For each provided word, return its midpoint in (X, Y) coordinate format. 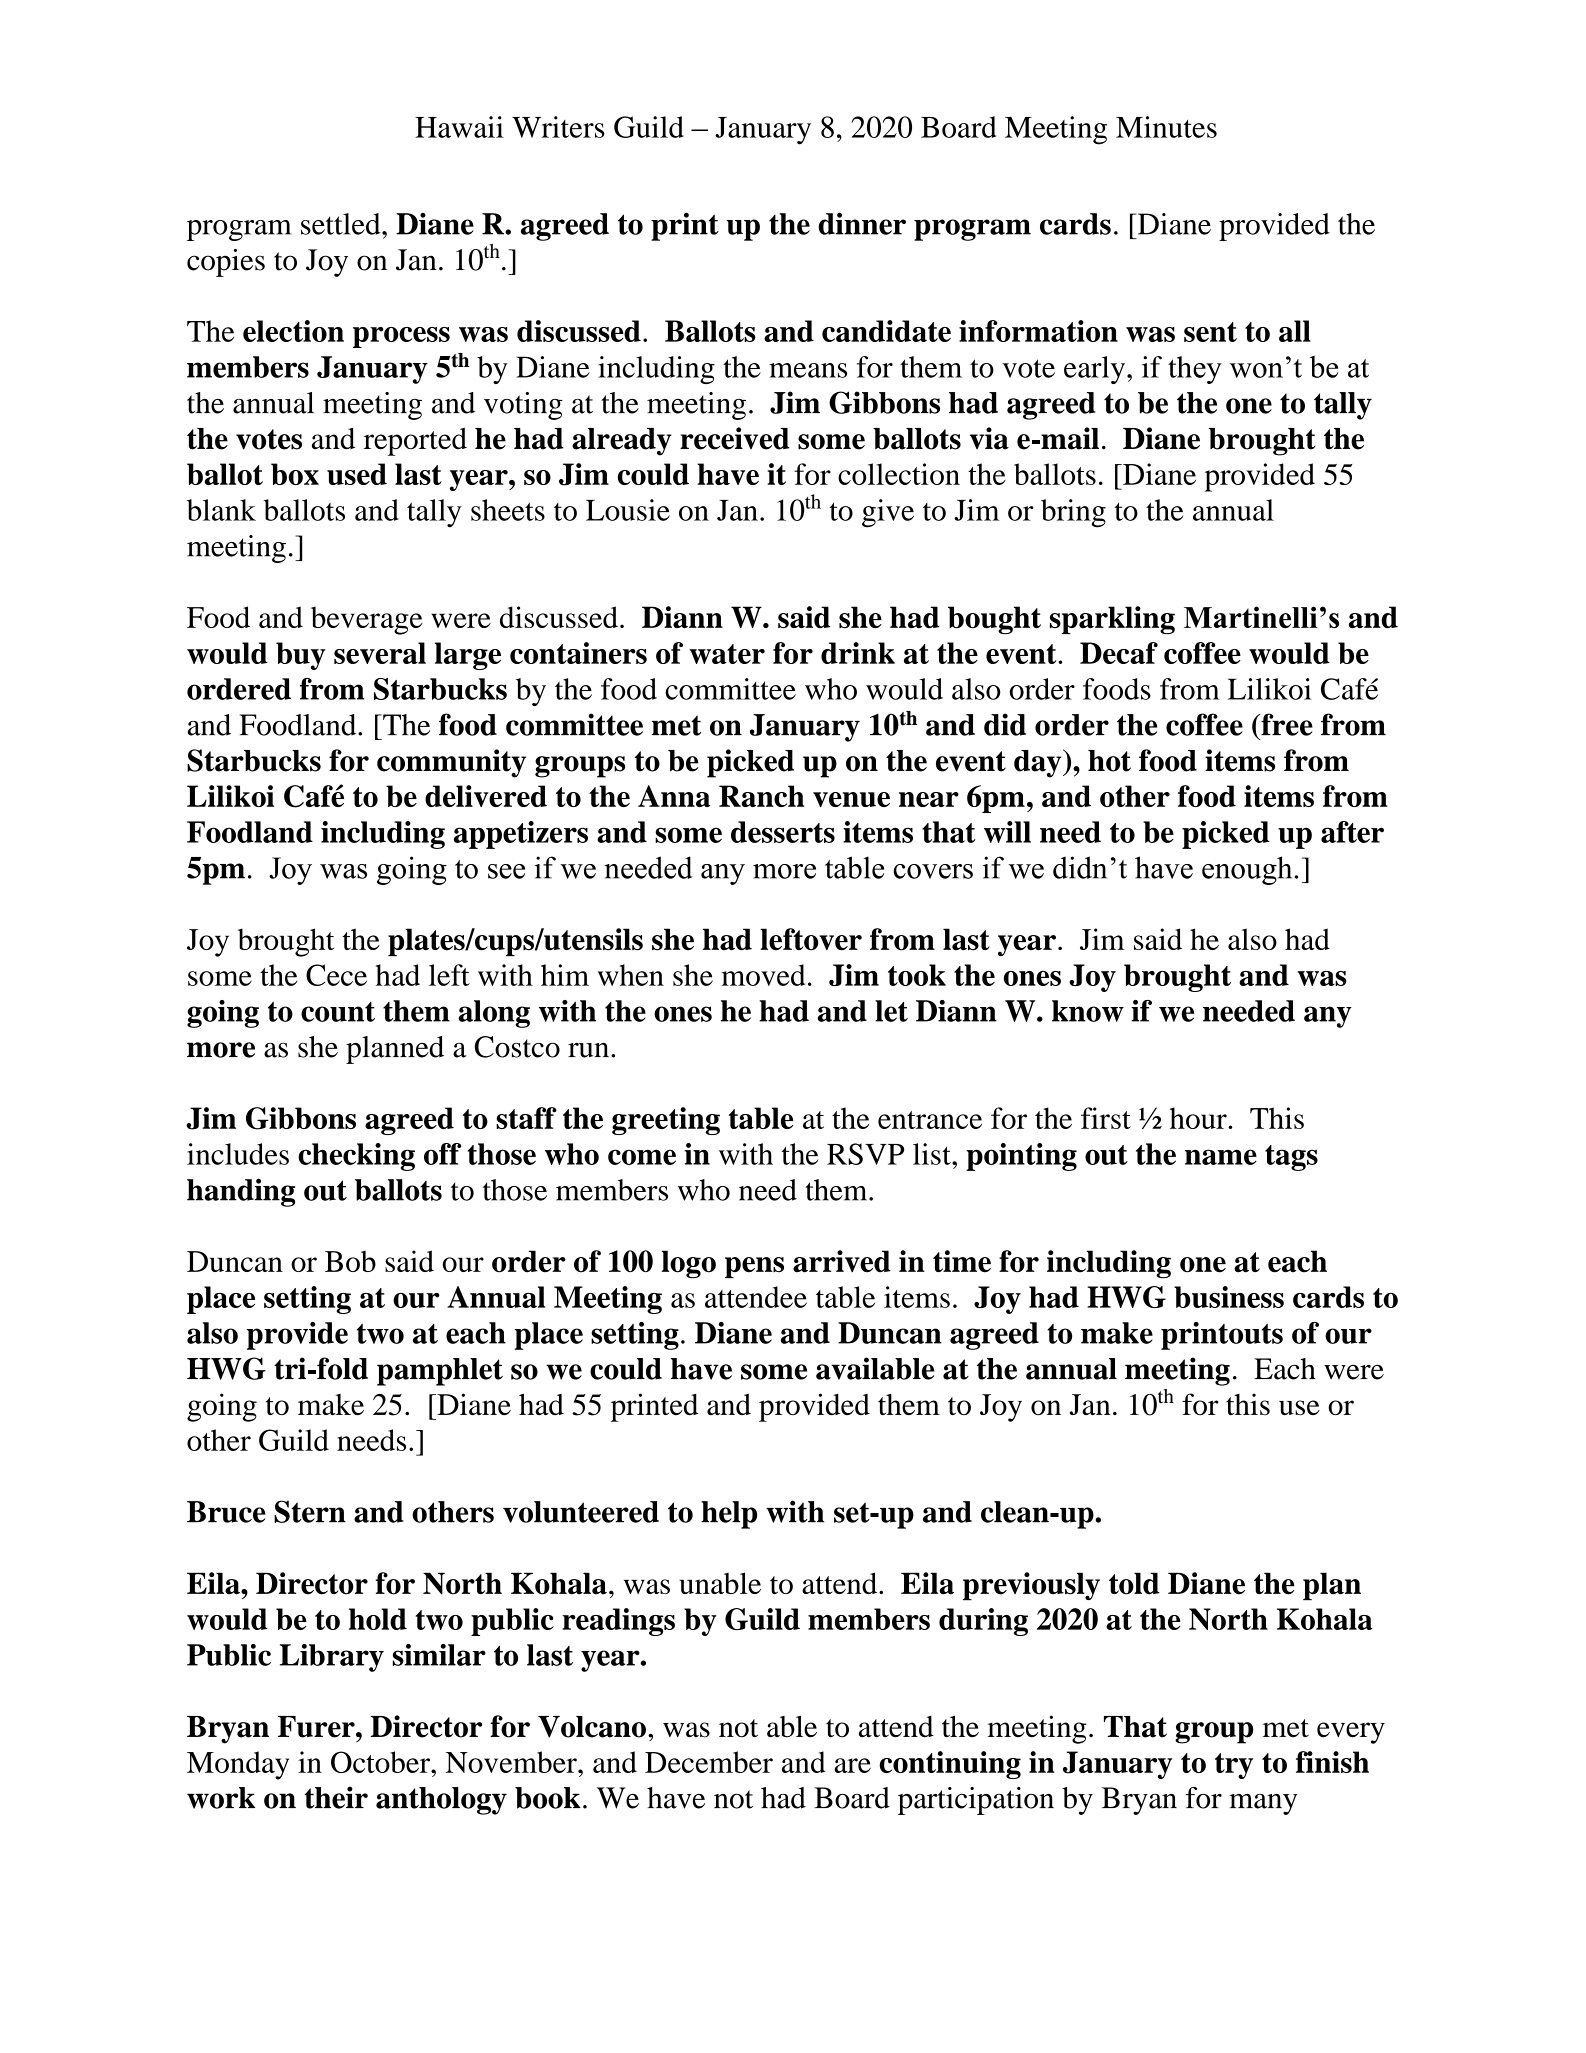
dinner (862, 223)
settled (342, 224)
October (382, 1762)
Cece (336, 975)
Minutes (1166, 127)
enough (1247, 870)
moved (763, 975)
